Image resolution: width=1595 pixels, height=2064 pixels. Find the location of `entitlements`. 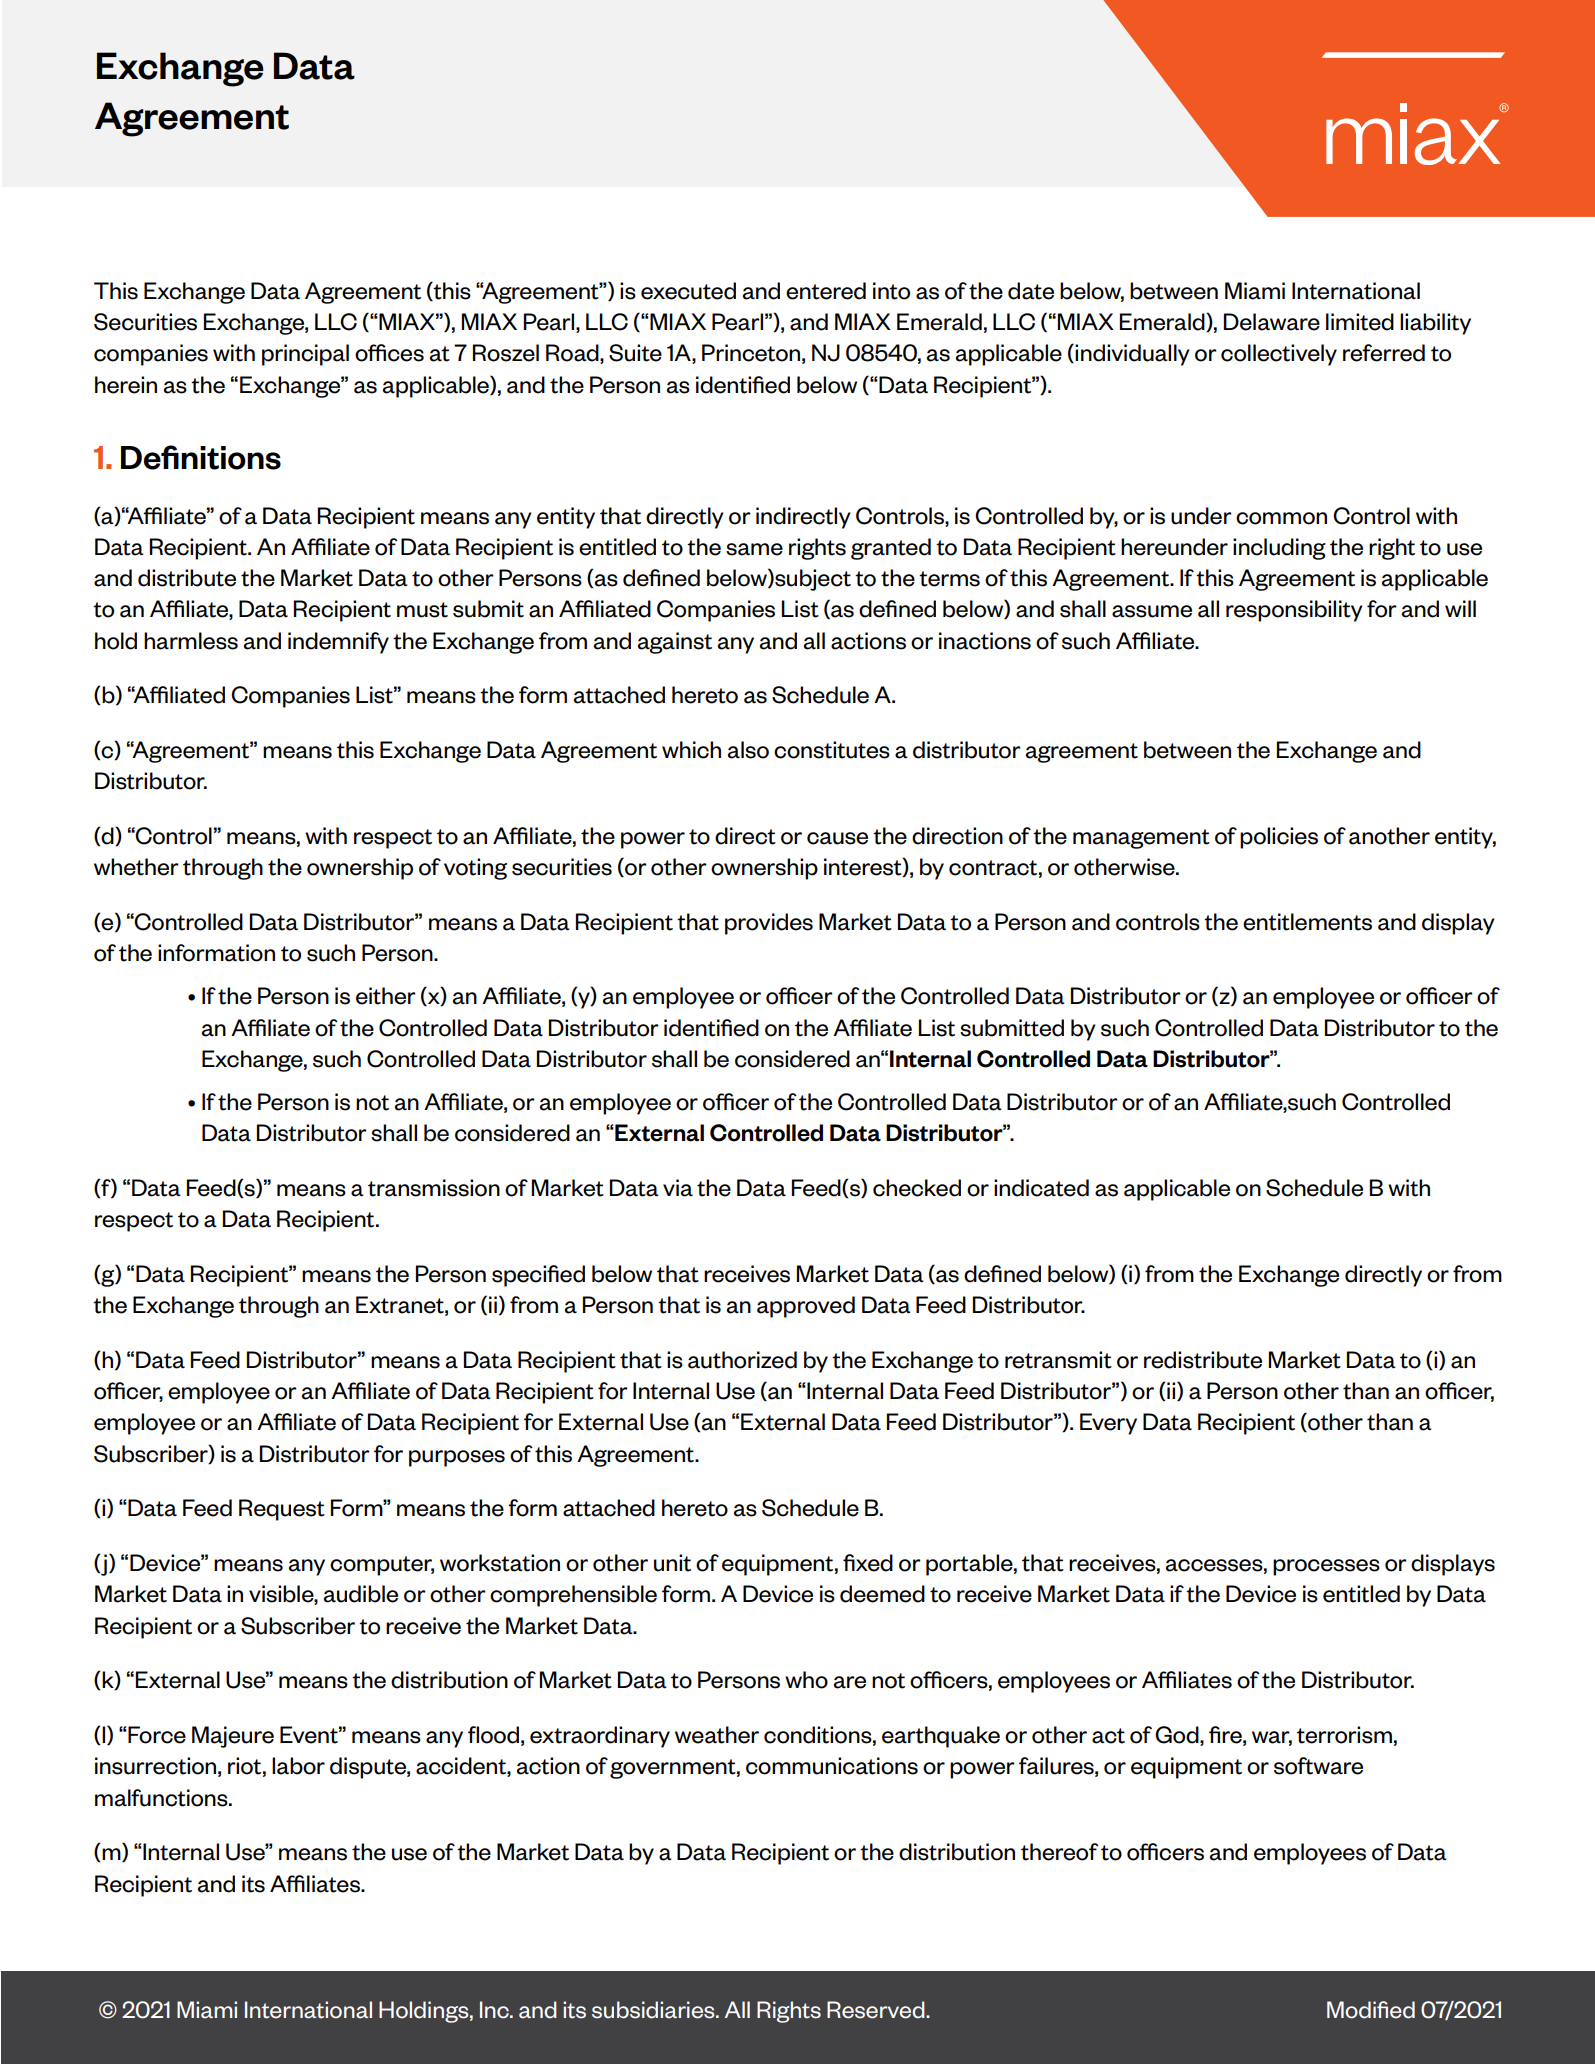

entitlements is located at coordinates (1307, 922).
